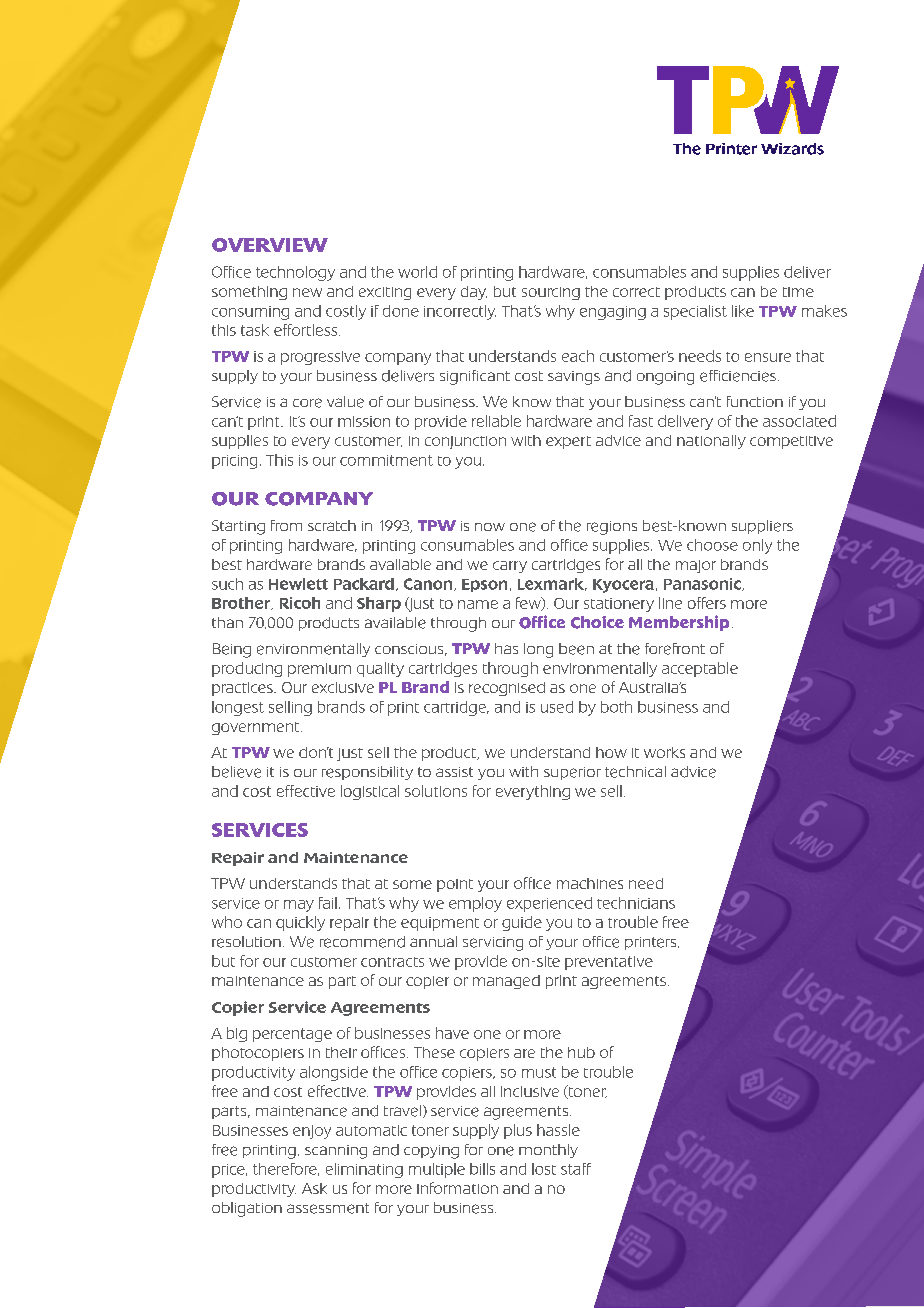 This document has height=1308, width=924. Describe the element at coordinates (572, 773) in the document. I see `superior` at that location.
